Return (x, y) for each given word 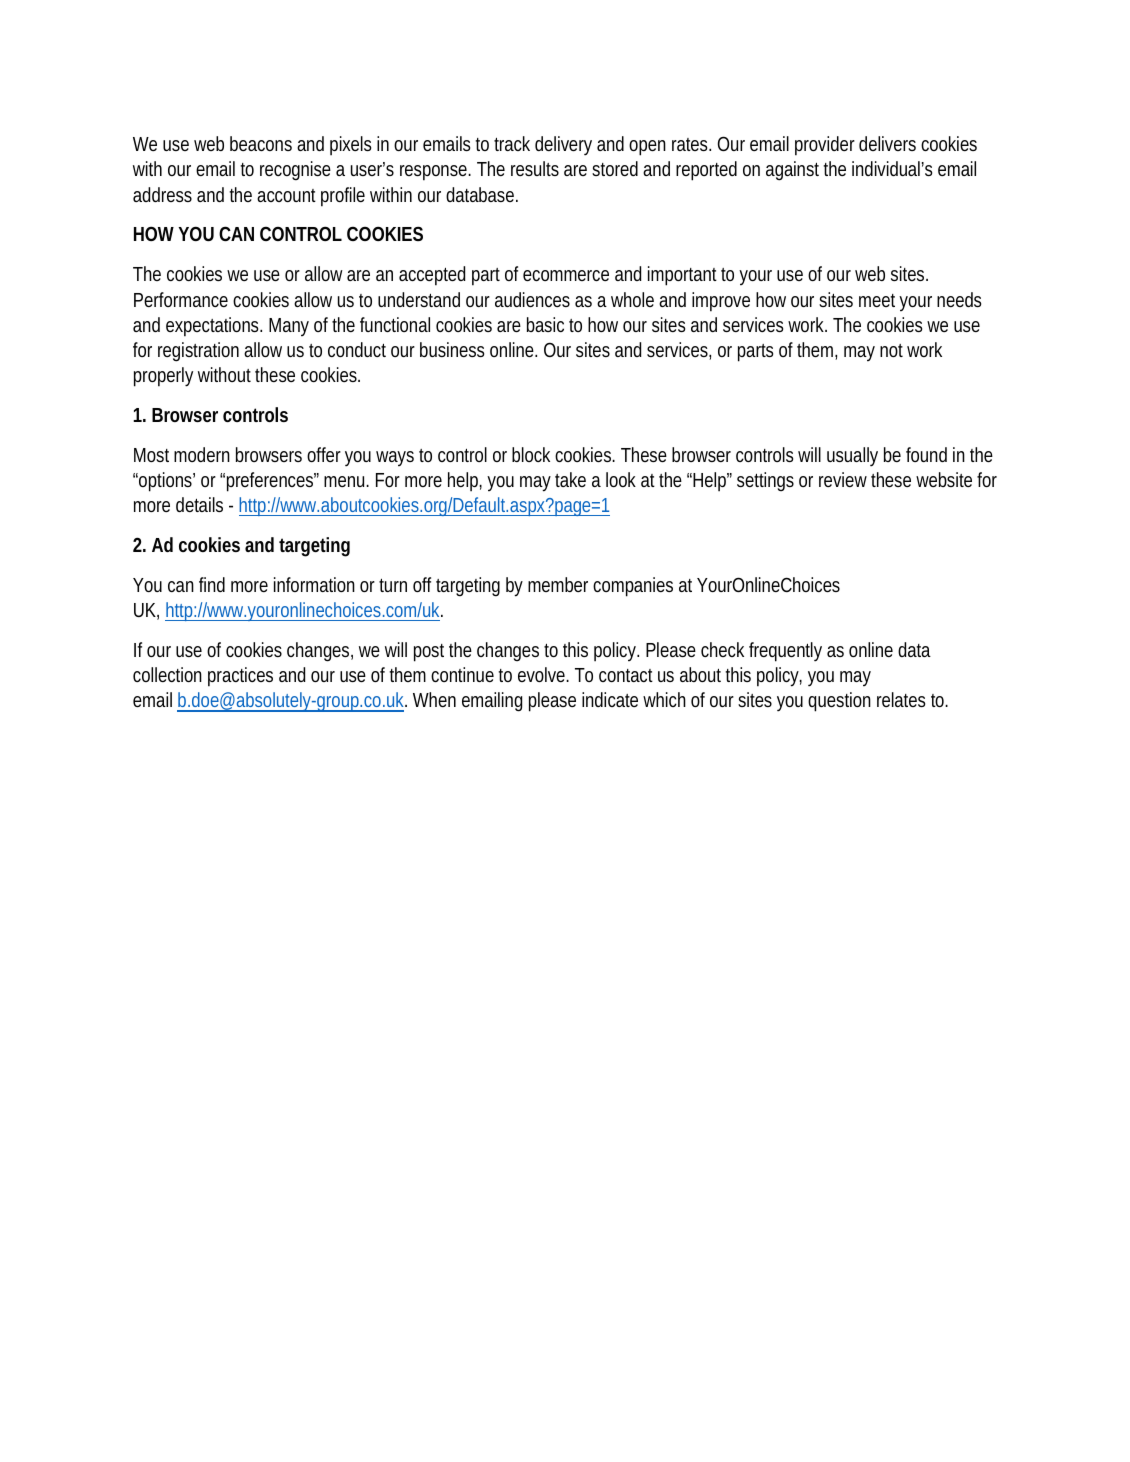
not (891, 350)
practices (240, 677)
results (535, 168)
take (570, 479)
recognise (295, 171)
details (199, 504)
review (843, 479)
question (839, 702)
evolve (543, 674)
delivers (887, 143)
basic (545, 324)
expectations (214, 327)
